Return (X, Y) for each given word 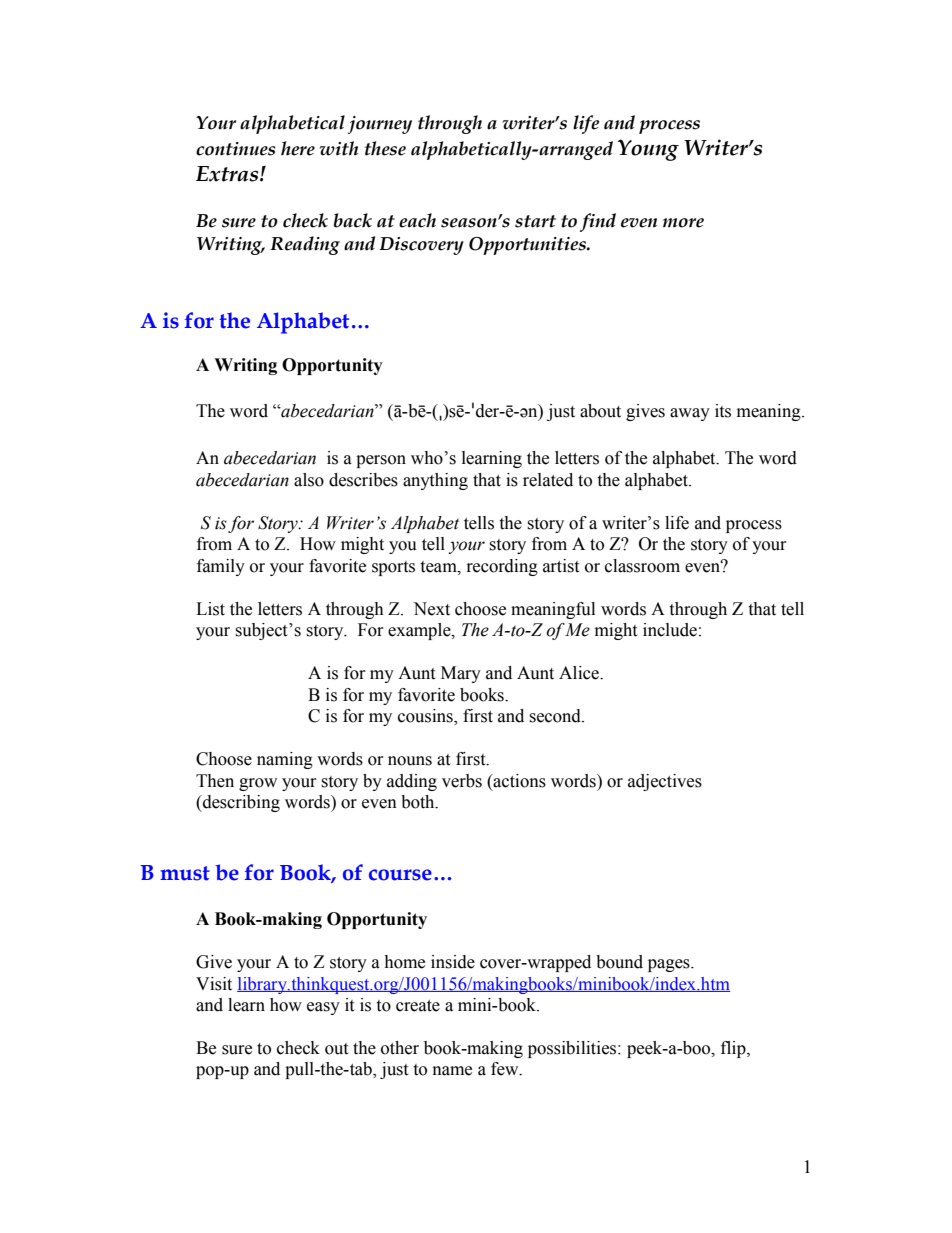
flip (734, 1049)
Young (648, 150)
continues (235, 149)
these (385, 148)
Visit (214, 984)
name (452, 1071)
